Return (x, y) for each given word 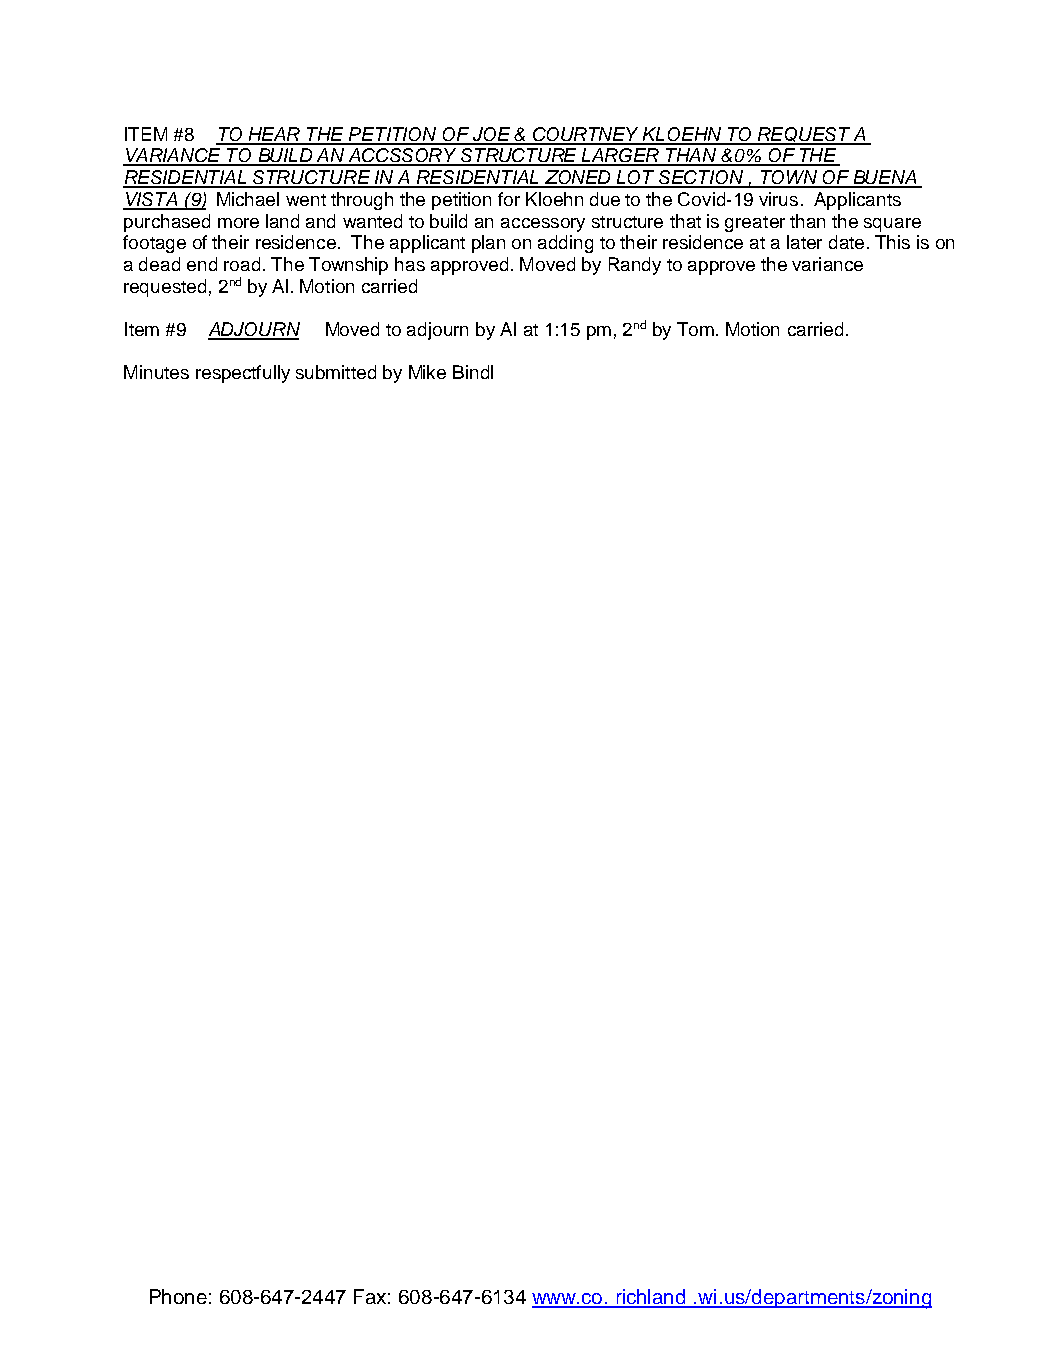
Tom (695, 329)
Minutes (156, 372)
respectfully (243, 374)
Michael (248, 199)
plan (488, 244)
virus (778, 199)
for (509, 199)
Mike (427, 372)
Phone (178, 1296)
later (804, 242)
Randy (635, 266)
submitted (336, 372)
